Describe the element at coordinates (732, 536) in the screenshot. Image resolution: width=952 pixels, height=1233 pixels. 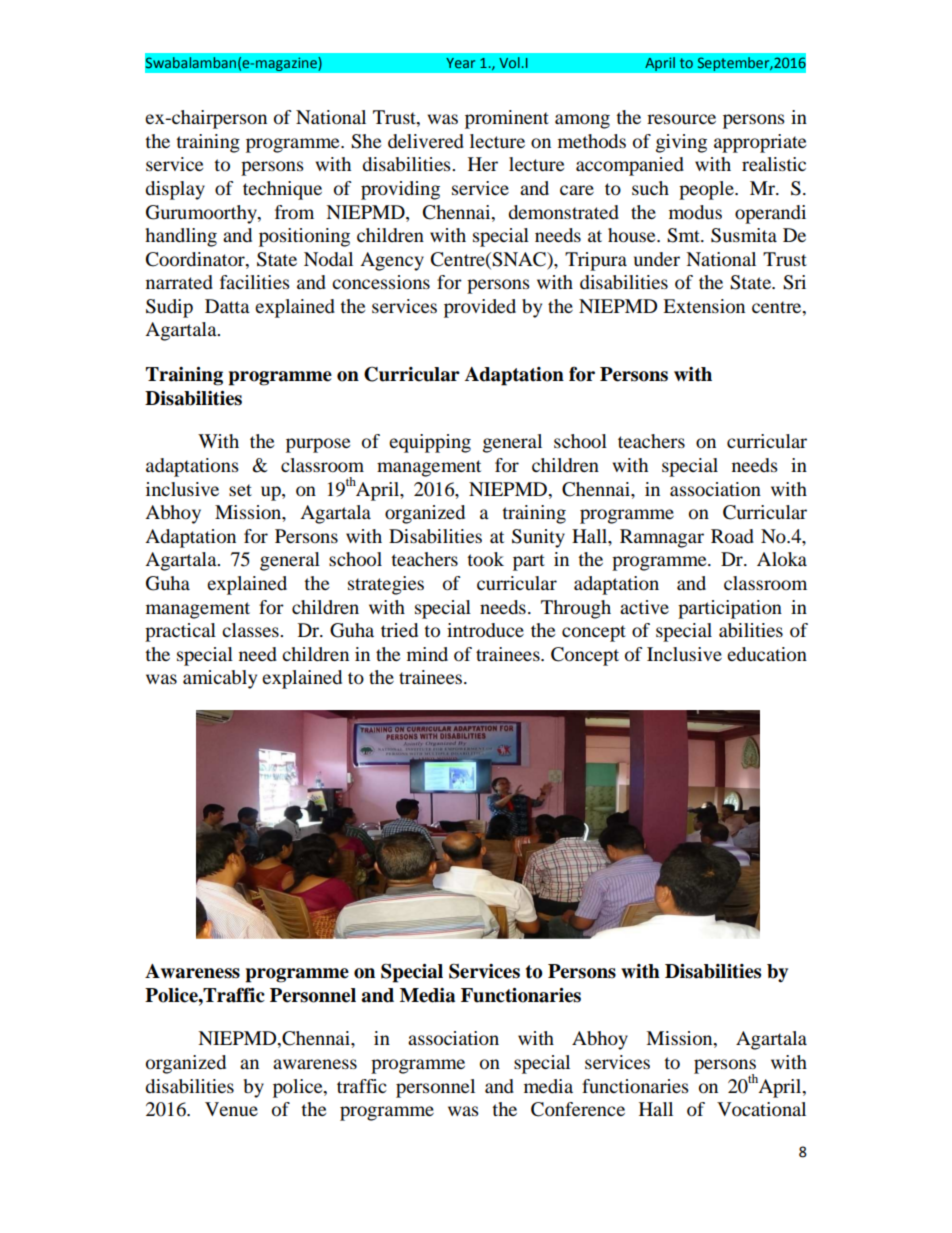
I see `Road` at that location.
